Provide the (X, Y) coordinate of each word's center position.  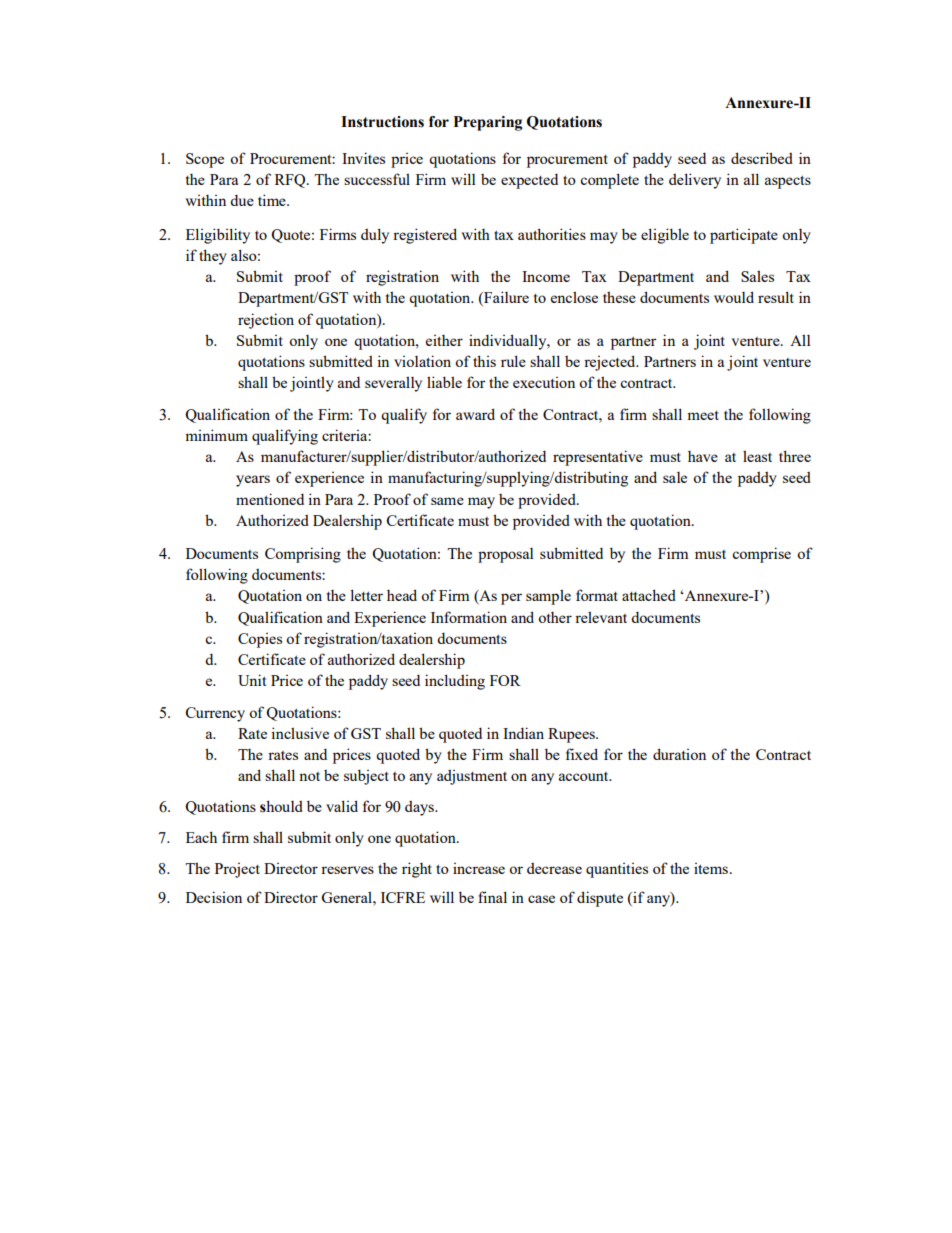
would (734, 297)
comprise (761, 555)
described (762, 158)
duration (679, 754)
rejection (266, 321)
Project (237, 870)
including (455, 682)
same (447, 501)
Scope (205, 160)
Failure (505, 298)
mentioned (270, 499)
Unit (252, 680)
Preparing (488, 123)
